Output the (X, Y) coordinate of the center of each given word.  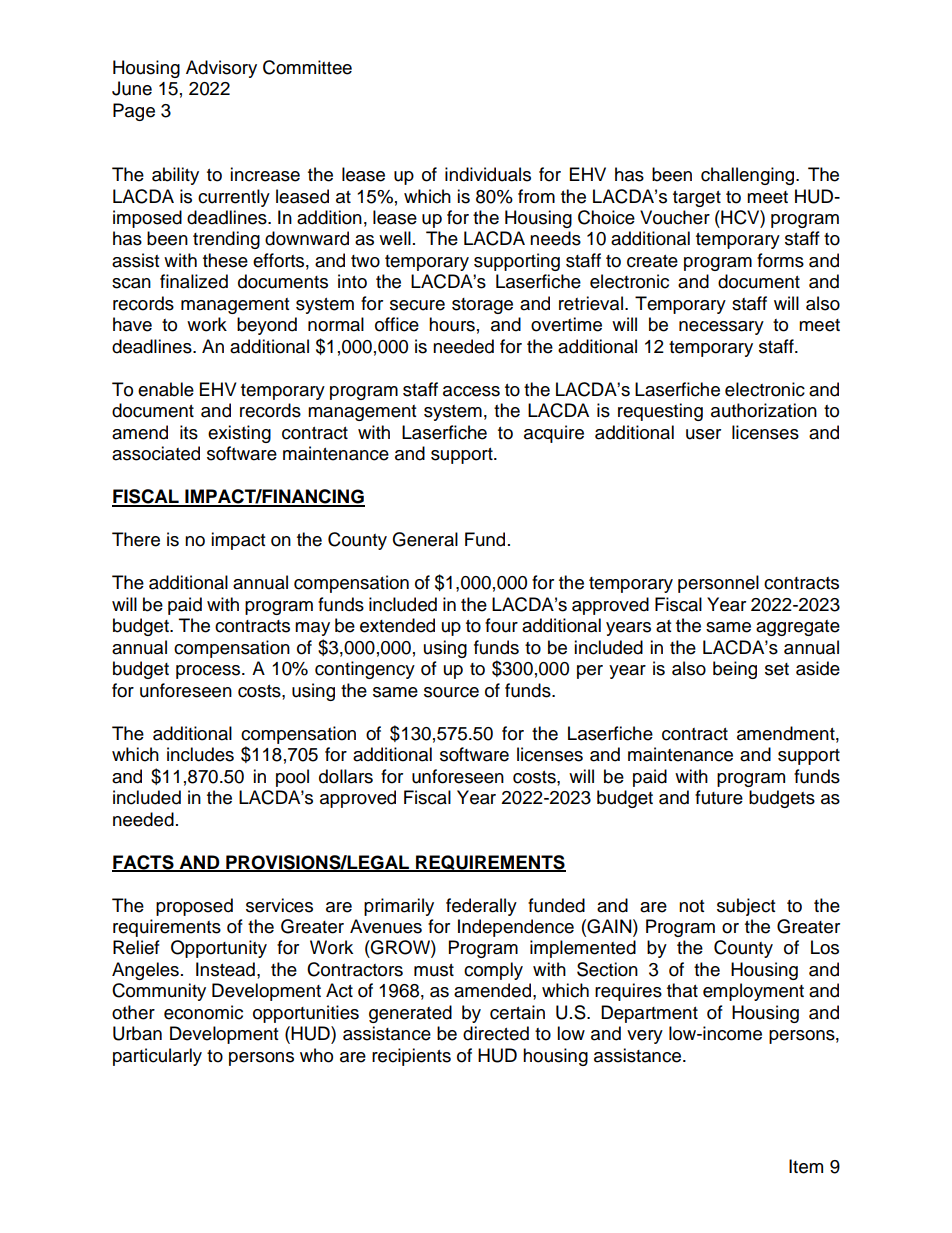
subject (746, 907)
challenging (749, 176)
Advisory (221, 69)
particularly (157, 1057)
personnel (718, 584)
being (735, 670)
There (136, 539)
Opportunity (219, 949)
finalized (194, 281)
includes (200, 754)
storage (482, 306)
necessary (721, 328)
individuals (488, 174)
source (451, 692)
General (425, 539)
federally (481, 907)
